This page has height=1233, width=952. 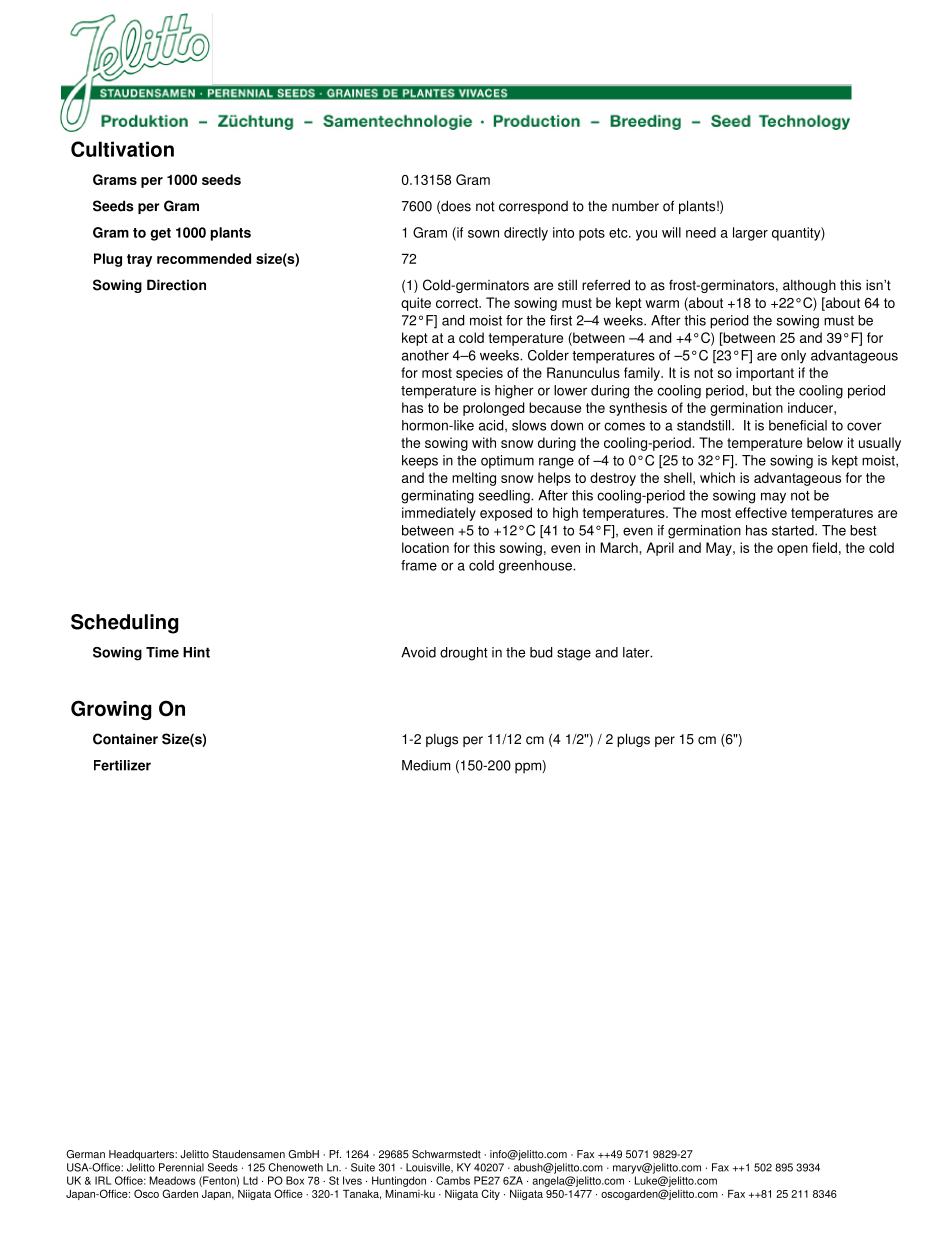 I want to click on Perennial, so click(x=181, y=1167).
